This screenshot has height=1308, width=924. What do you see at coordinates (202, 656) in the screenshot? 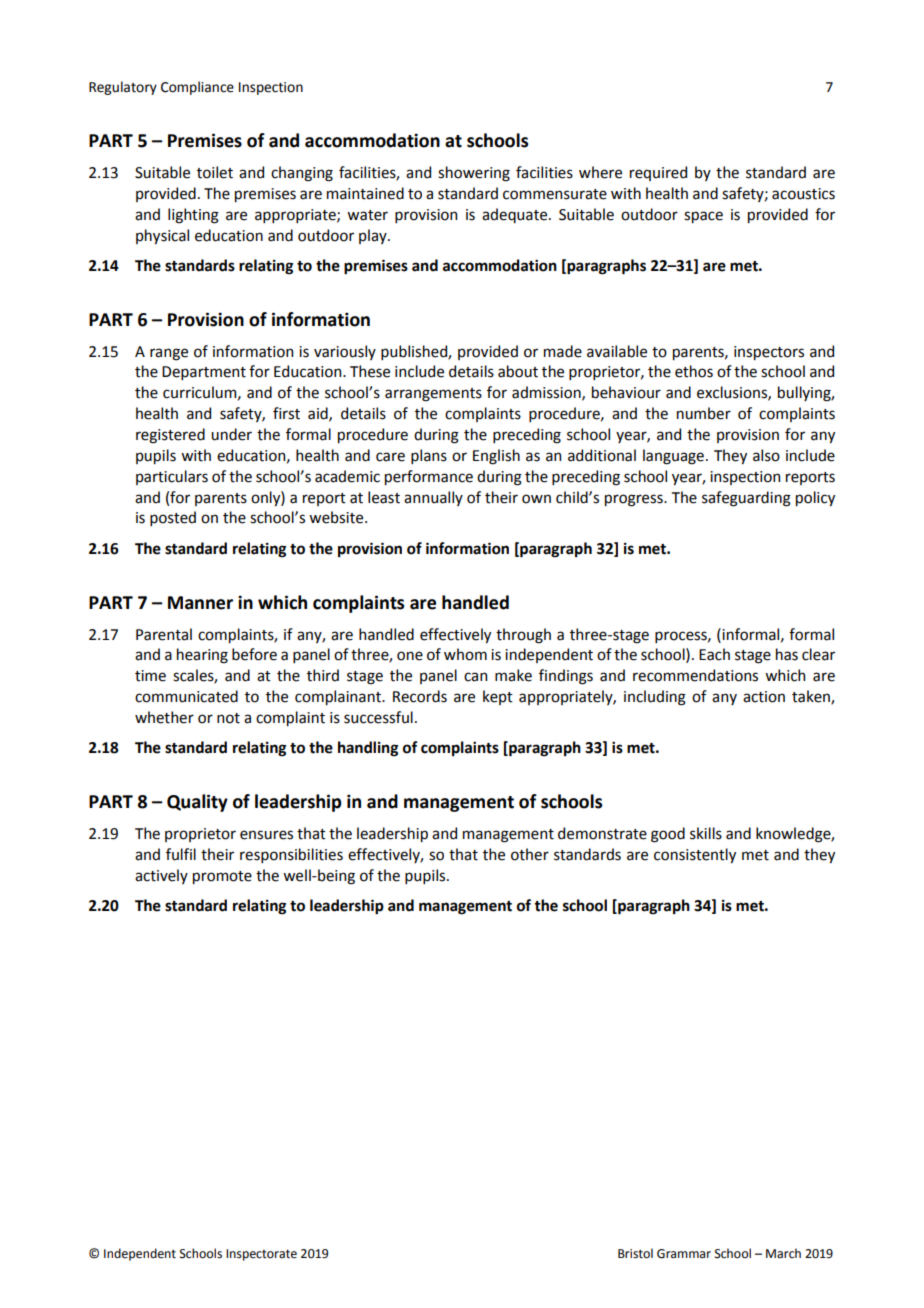
I see `hearing` at bounding box center [202, 656].
